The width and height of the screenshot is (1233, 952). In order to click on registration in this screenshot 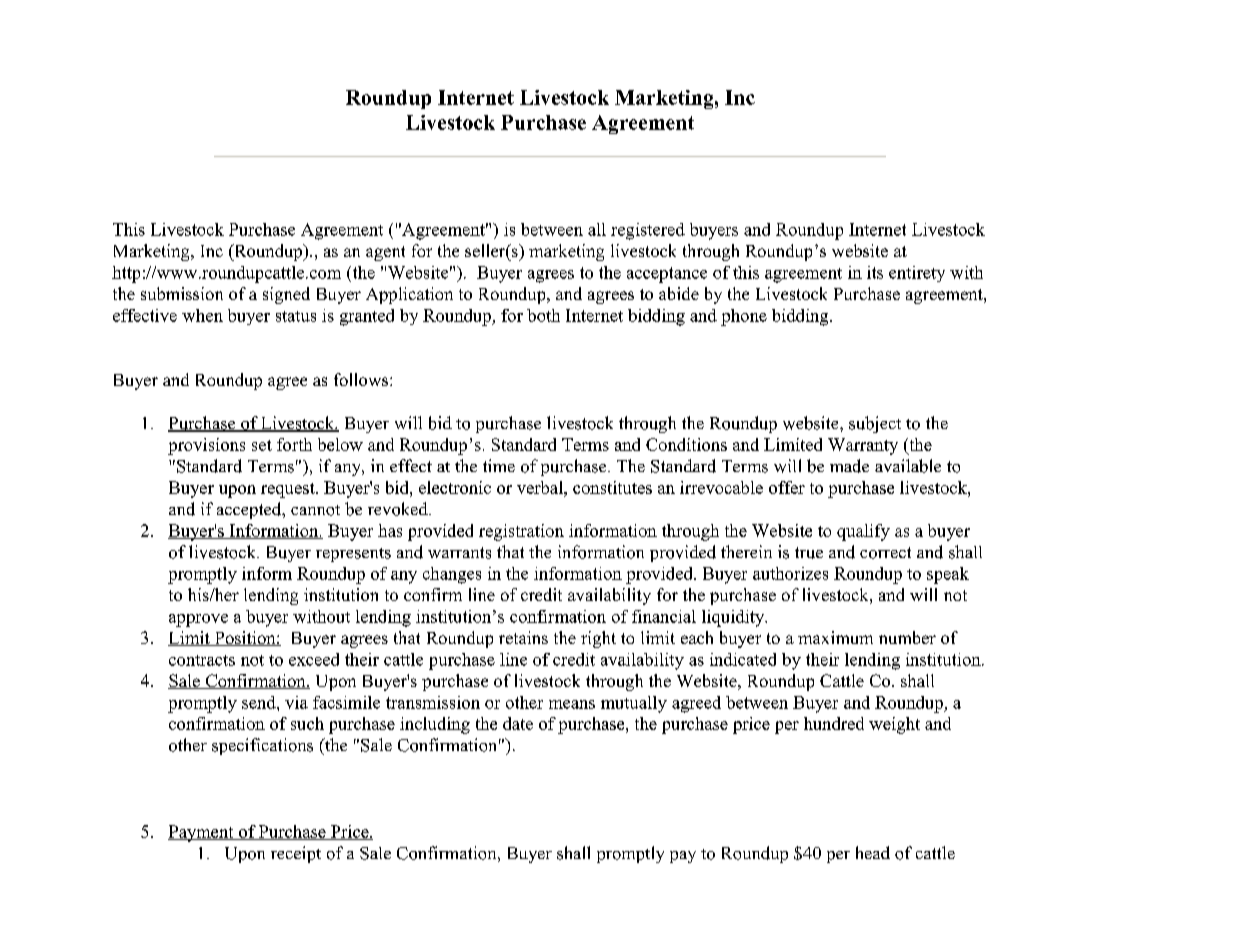, I will do `click(521, 532)`.
